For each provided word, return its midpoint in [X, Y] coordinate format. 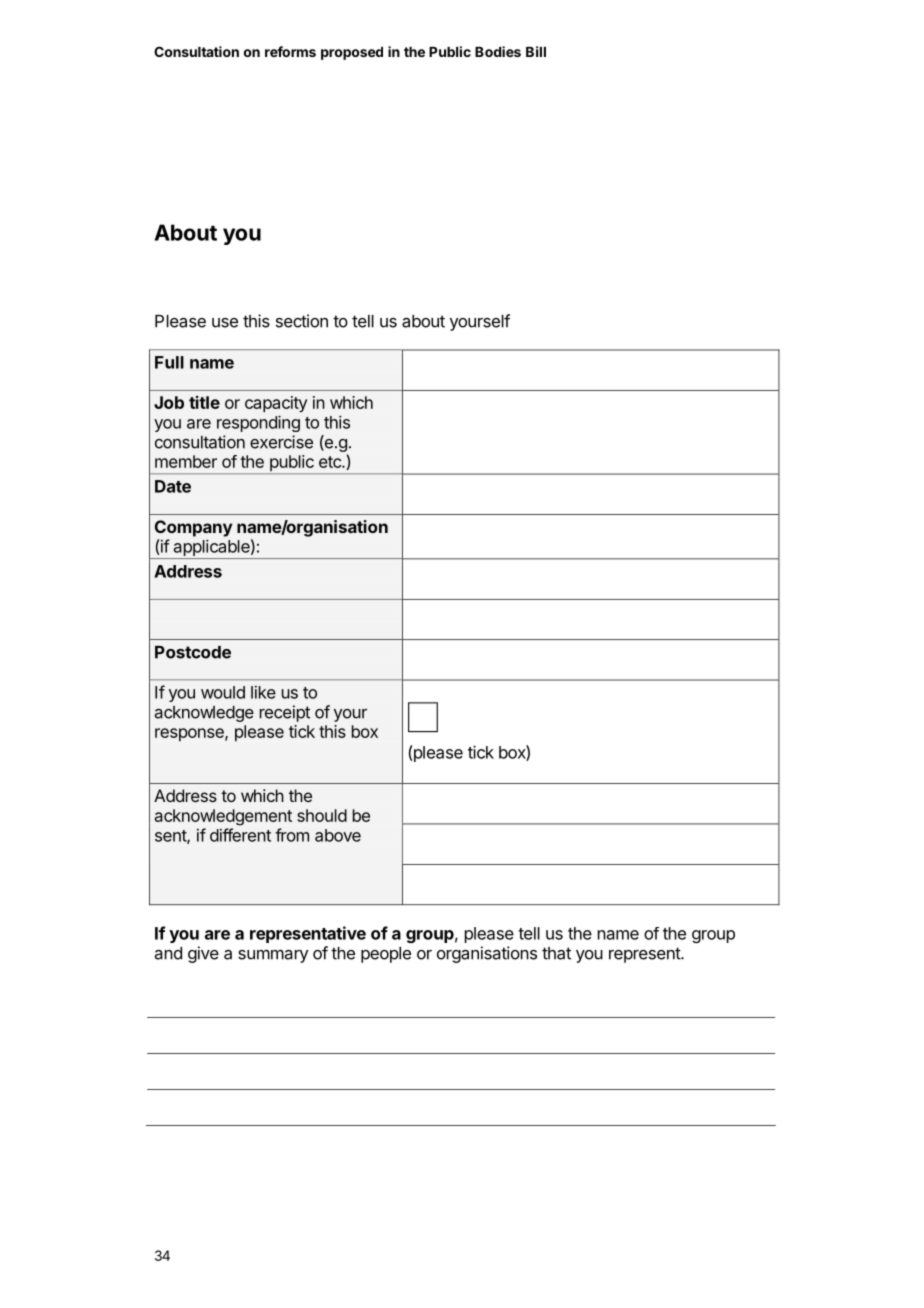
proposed [352, 53]
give [203, 954]
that [556, 953]
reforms [290, 51]
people [386, 955]
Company [193, 528]
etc [331, 462]
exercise [281, 442]
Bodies [498, 51]
